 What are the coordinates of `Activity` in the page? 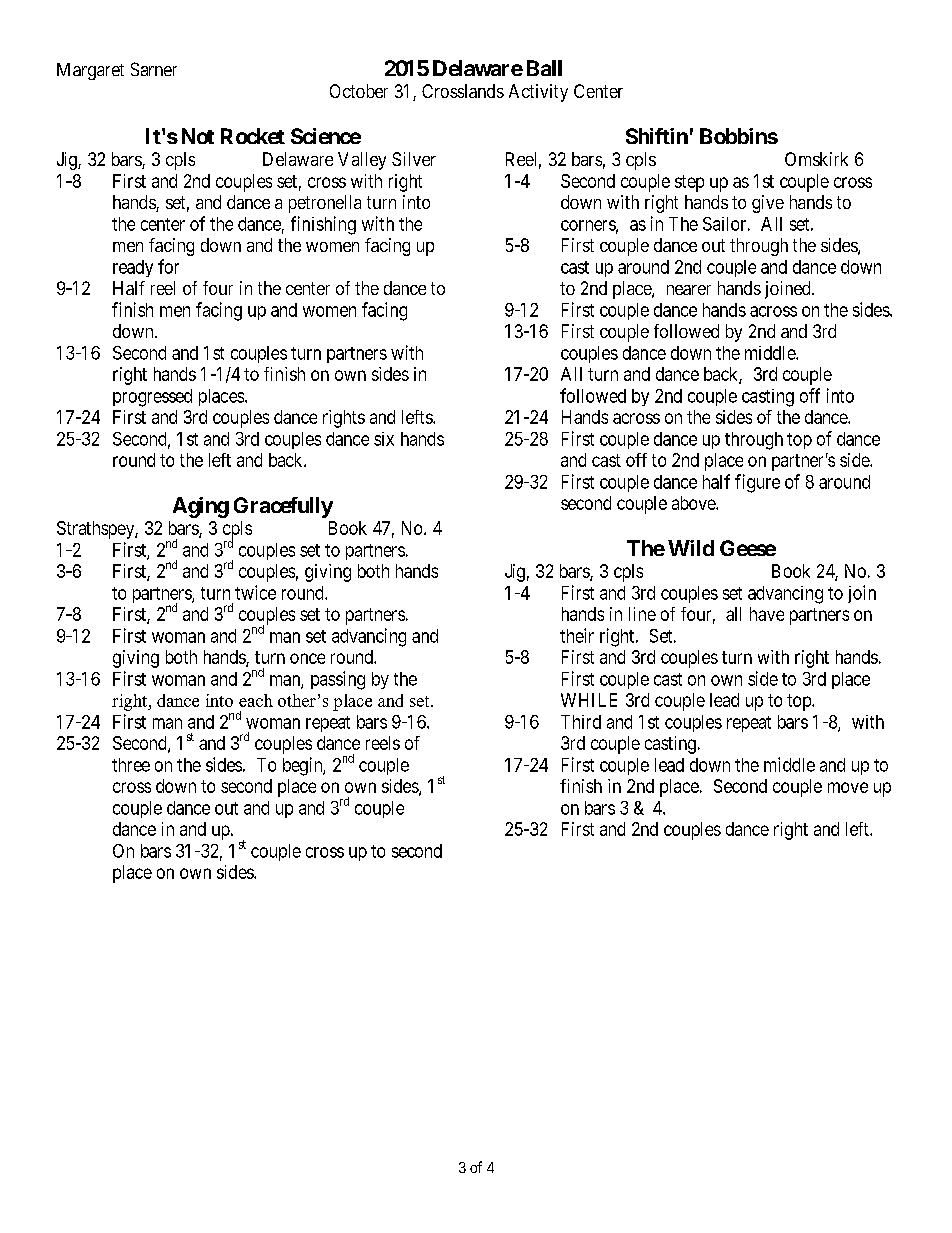 It's located at (538, 93).
